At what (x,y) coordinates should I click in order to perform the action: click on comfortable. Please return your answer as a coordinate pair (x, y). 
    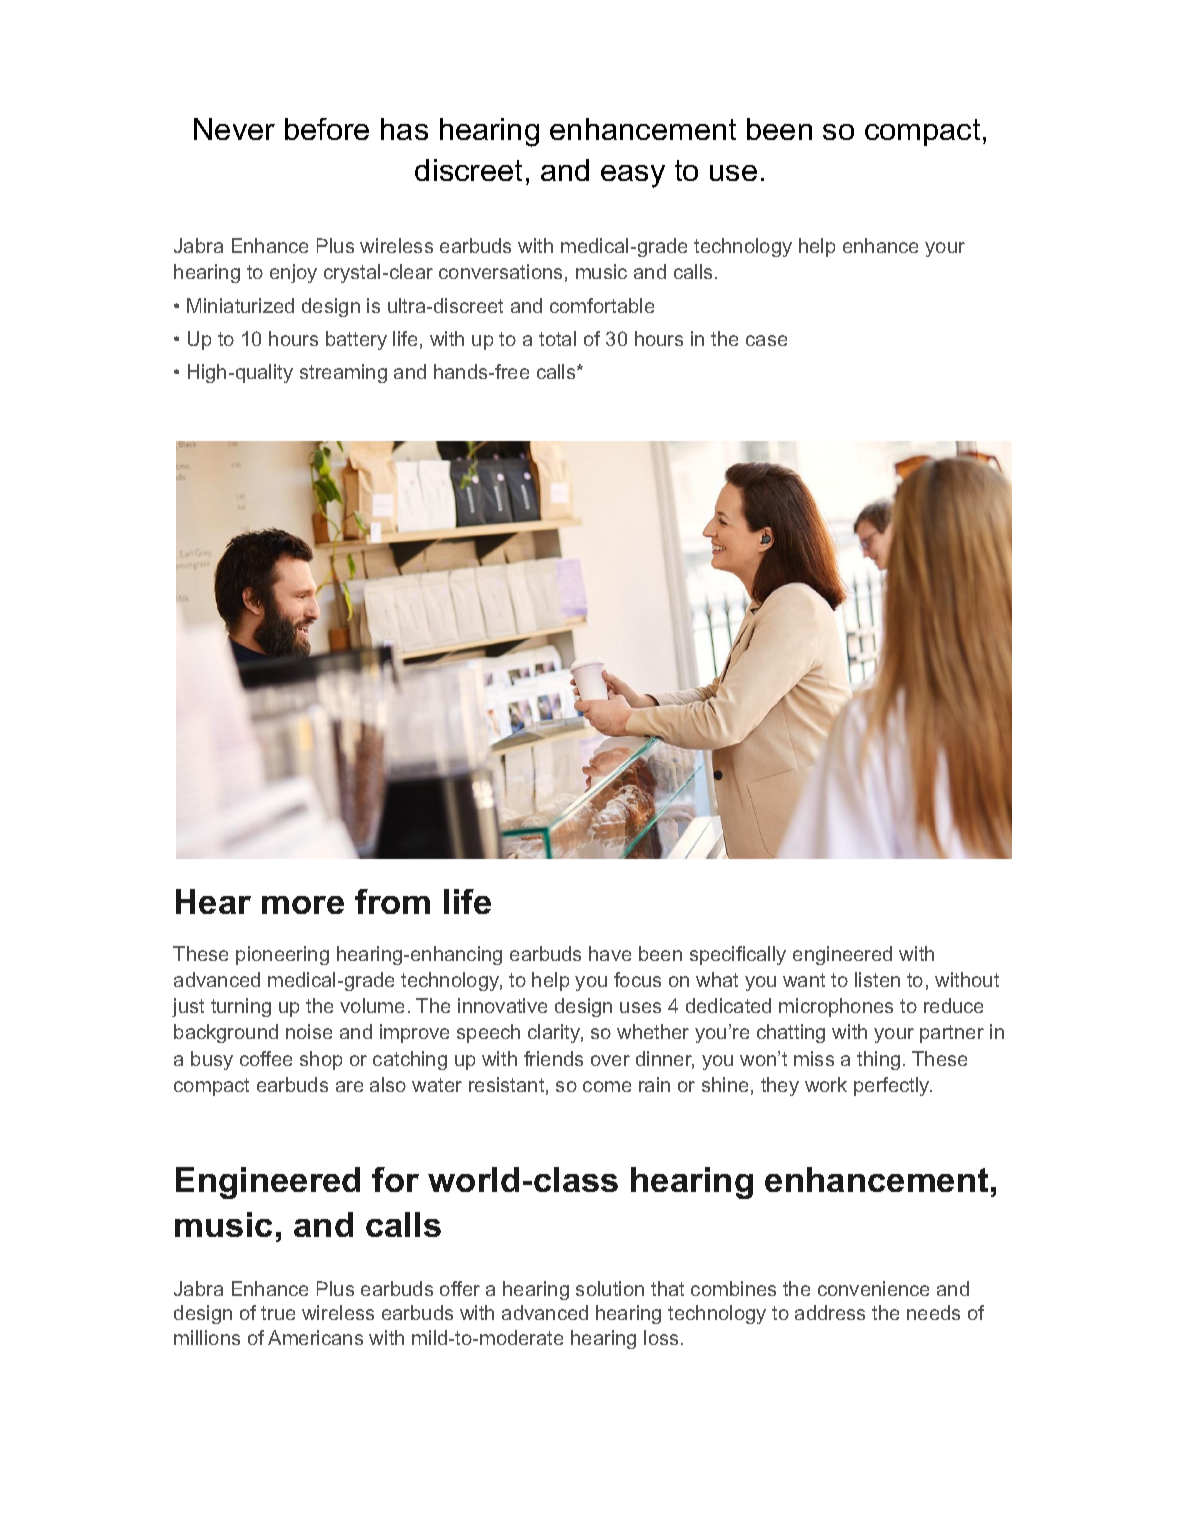
    Looking at the image, I should click on (602, 305).
